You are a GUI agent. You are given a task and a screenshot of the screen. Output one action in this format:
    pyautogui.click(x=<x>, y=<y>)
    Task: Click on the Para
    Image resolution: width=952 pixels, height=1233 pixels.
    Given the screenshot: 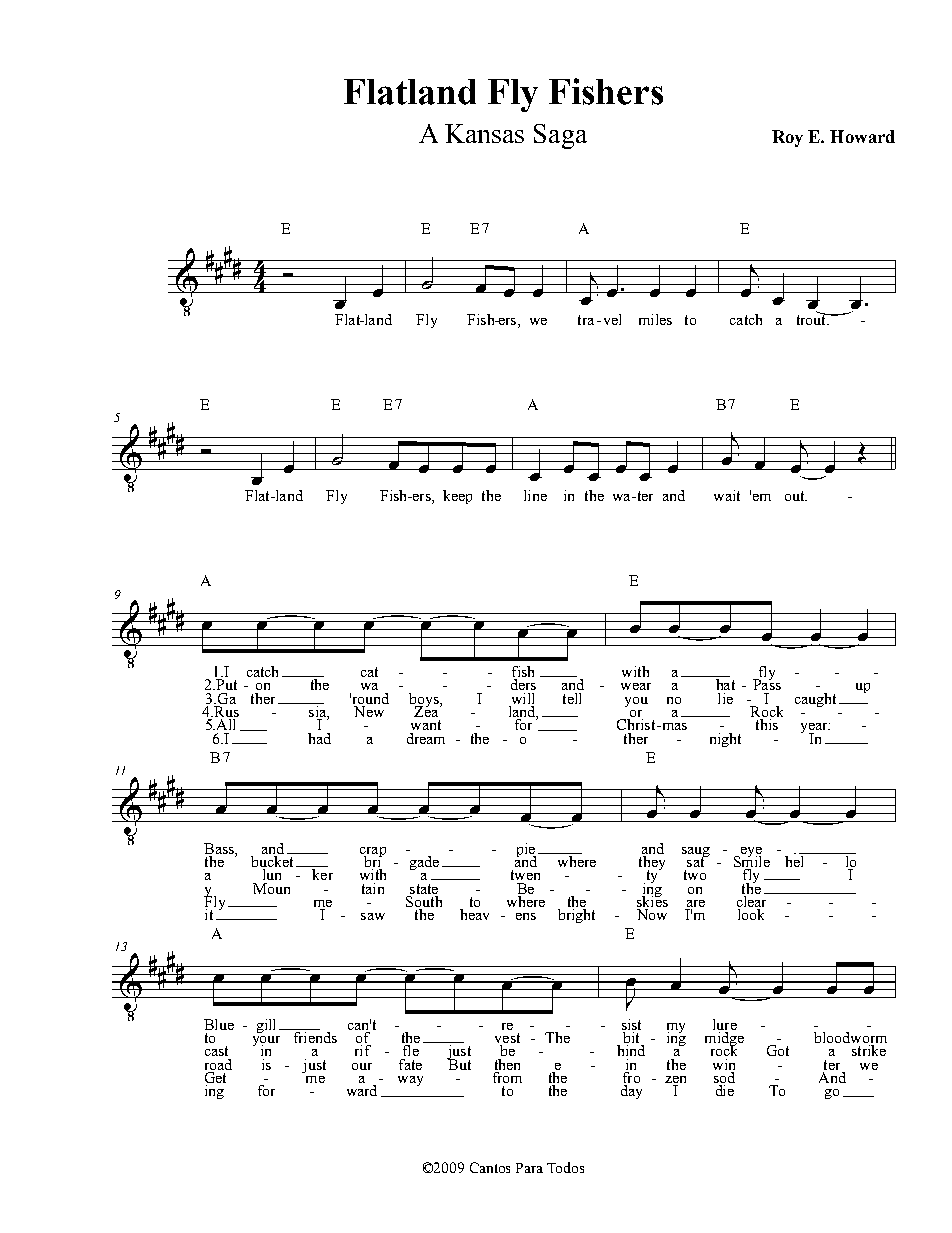 What is the action you would take?
    pyautogui.click(x=529, y=1168)
